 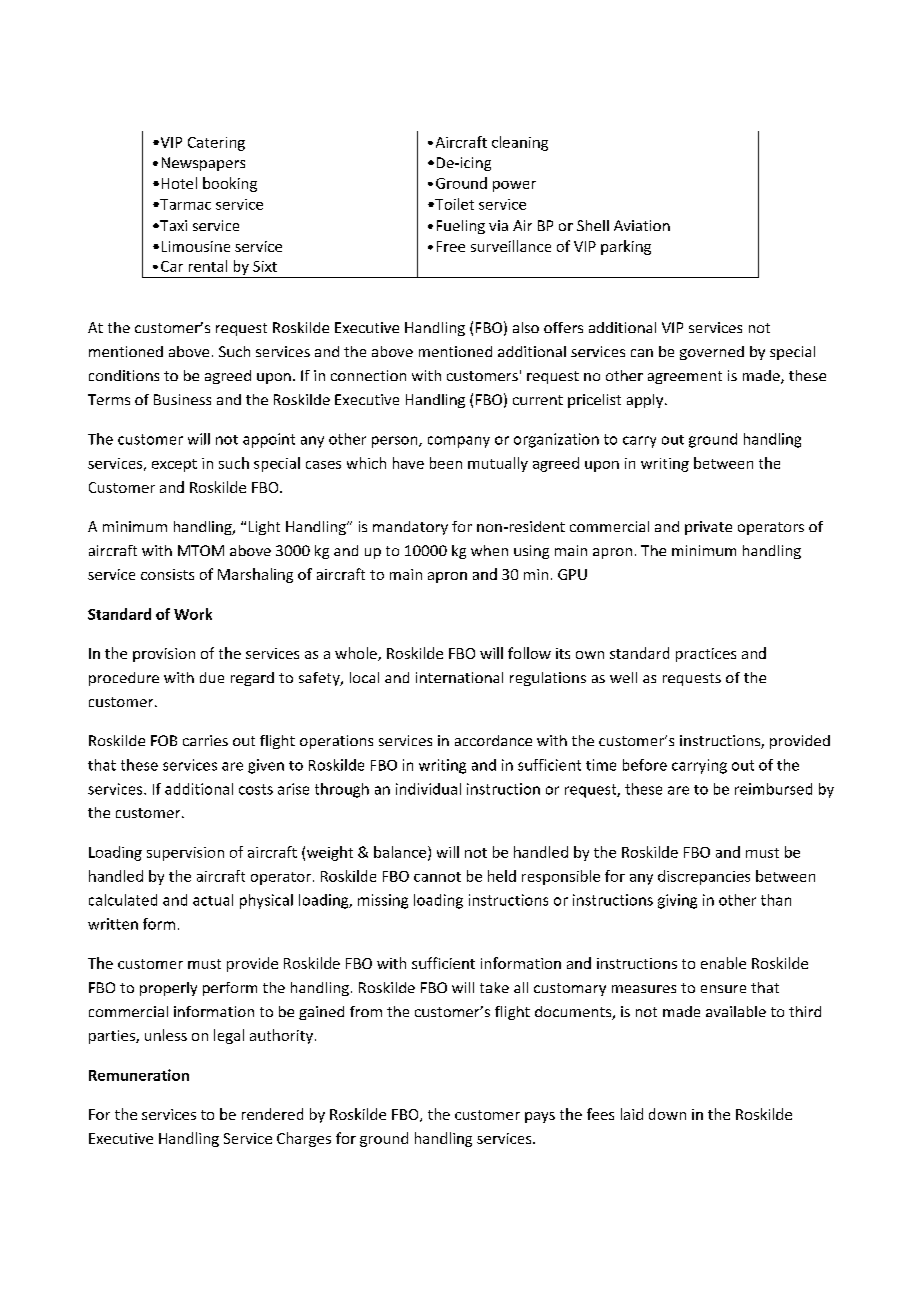 I want to click on down, so click(x=667, y=1114).
